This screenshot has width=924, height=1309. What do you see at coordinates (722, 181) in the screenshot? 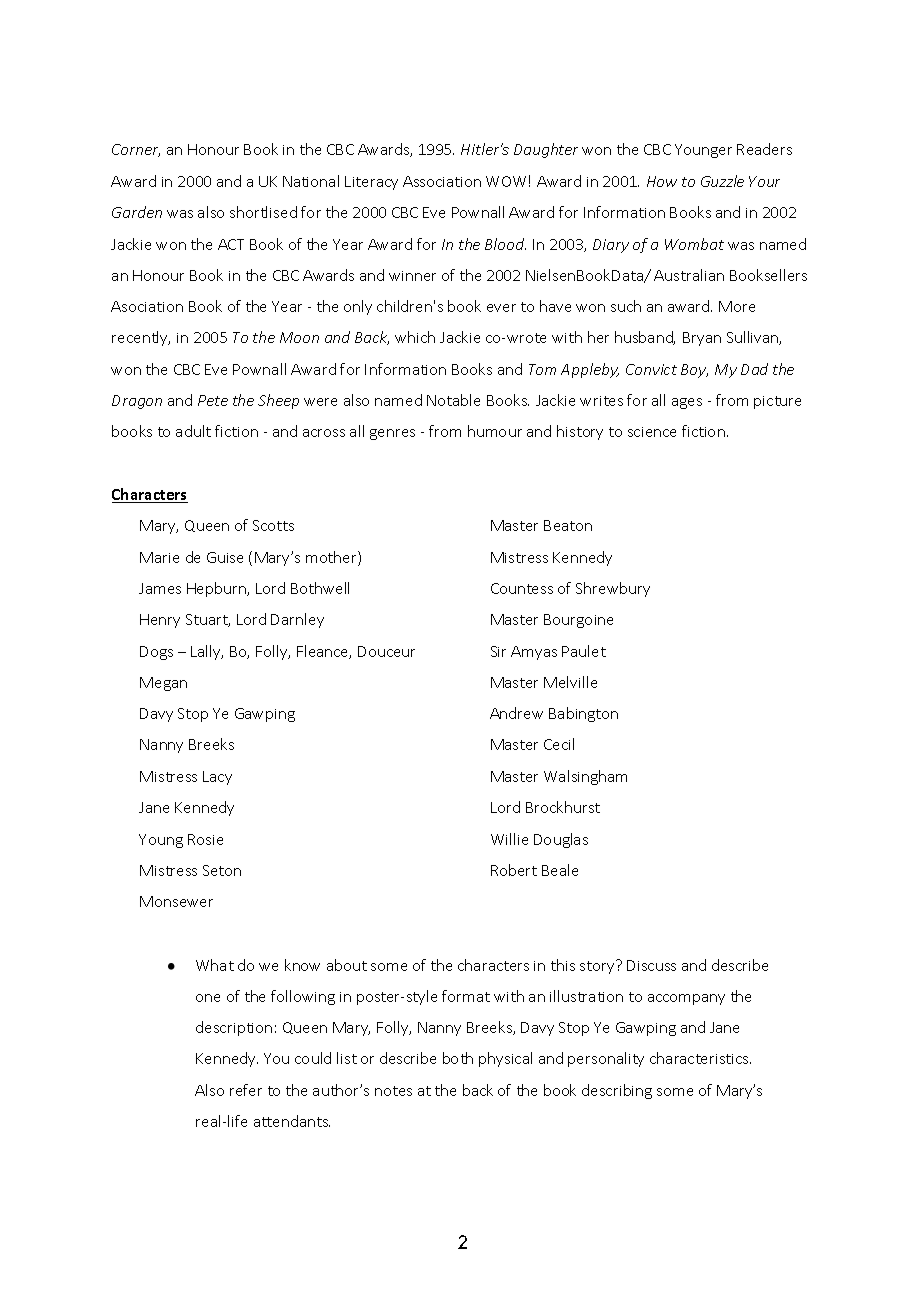
I see `Guzzle` at bounding box center [722, 181].
